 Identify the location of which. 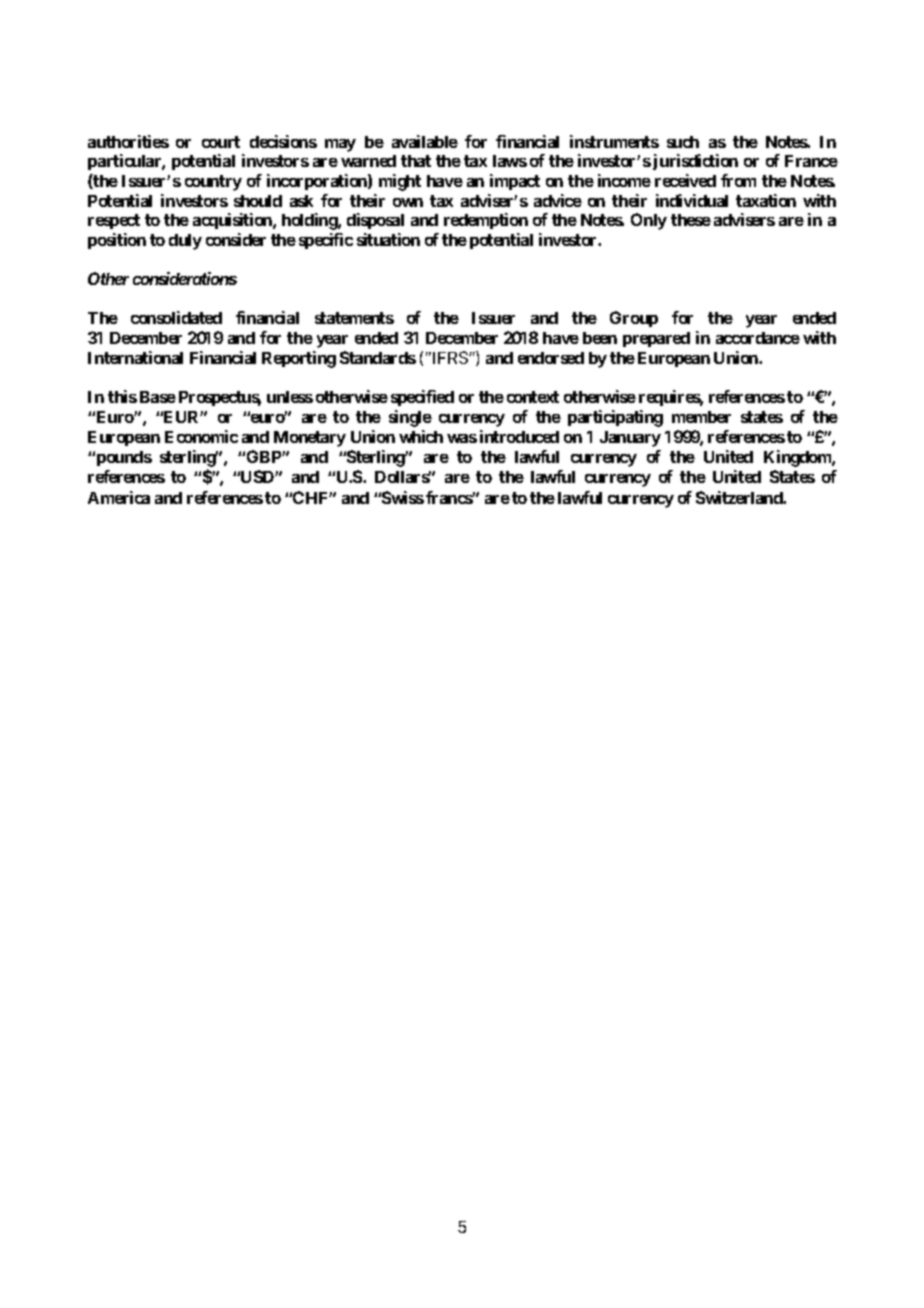
(421, 436).
